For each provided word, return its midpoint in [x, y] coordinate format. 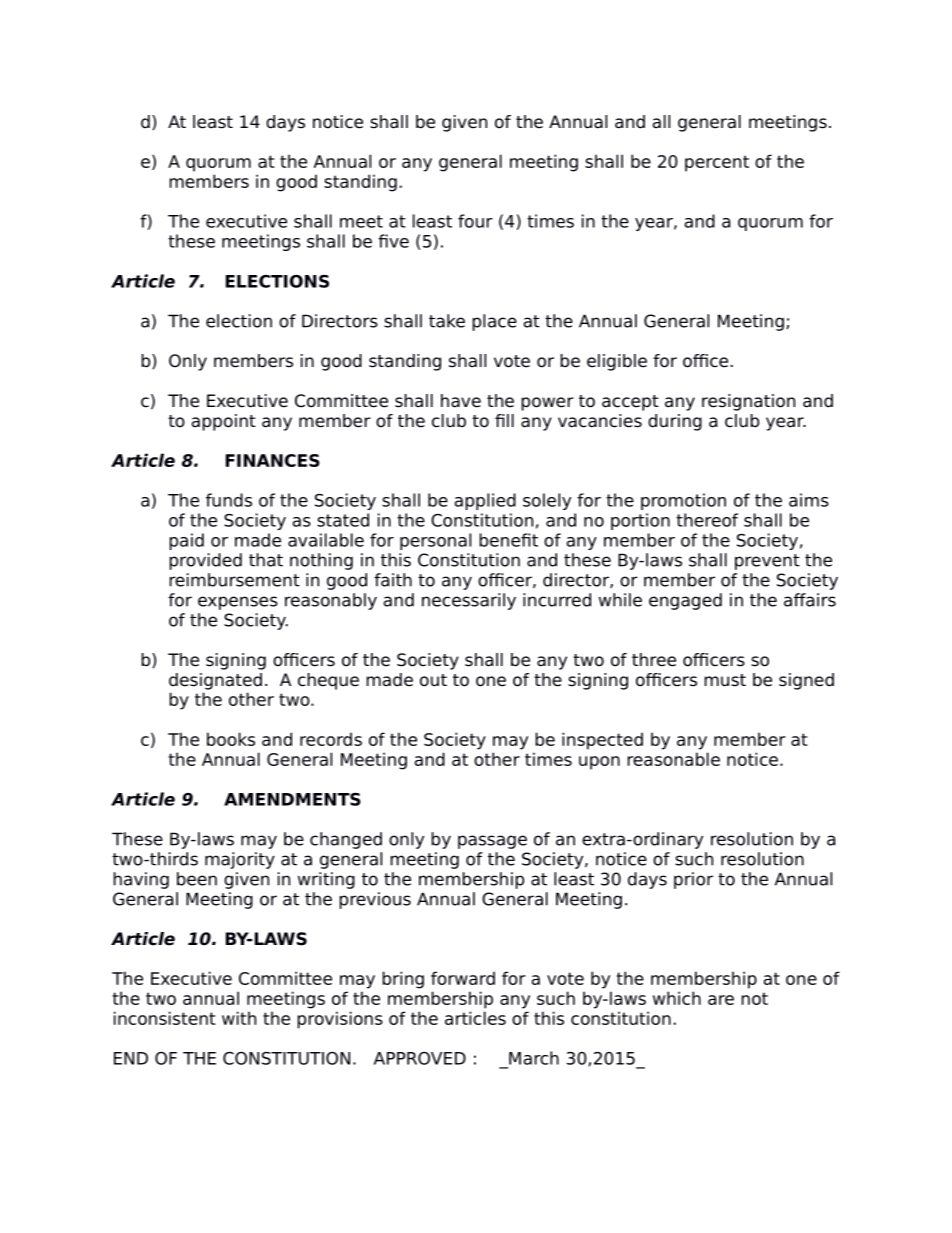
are [721, 1000]
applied [485, 501]
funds [229, 500]
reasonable [673, 759]
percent [717, 163]
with [239, 1018]
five [393, 241]
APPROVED [420, 1058]
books [231, 739]
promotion [683, 501]
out [433, 680]
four [475, 221]
